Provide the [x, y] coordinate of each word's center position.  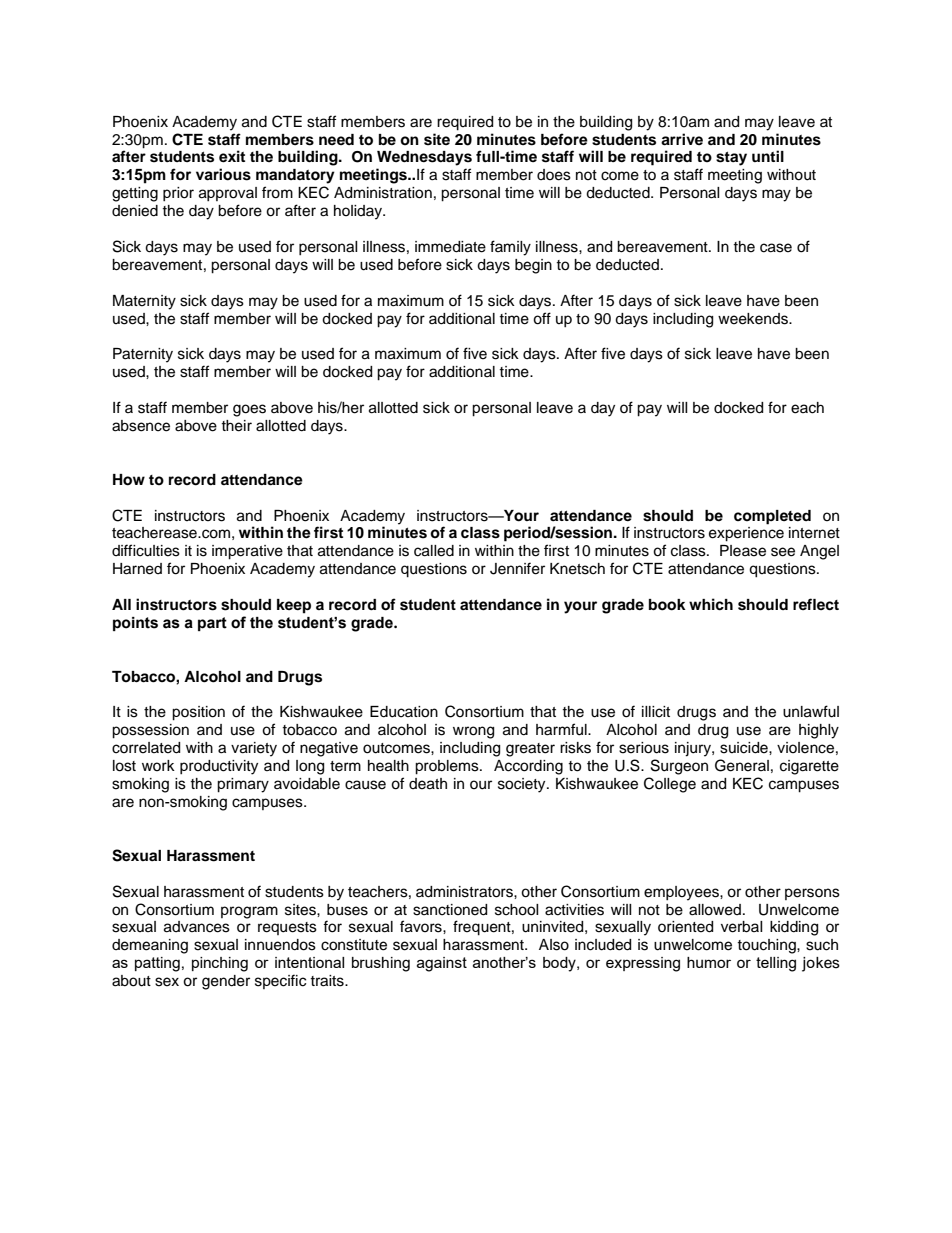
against [442, 964]
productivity [219, 767]
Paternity [143, 355]
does [554, 175]
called [434, 551]
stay [731, 159]
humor [709, 962]
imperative [247, 552]
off [542, 318]
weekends [754, 319]
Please [743, 551]
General [742, 765]
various [223, 174]
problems [448, 767]
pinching [220, 964]
